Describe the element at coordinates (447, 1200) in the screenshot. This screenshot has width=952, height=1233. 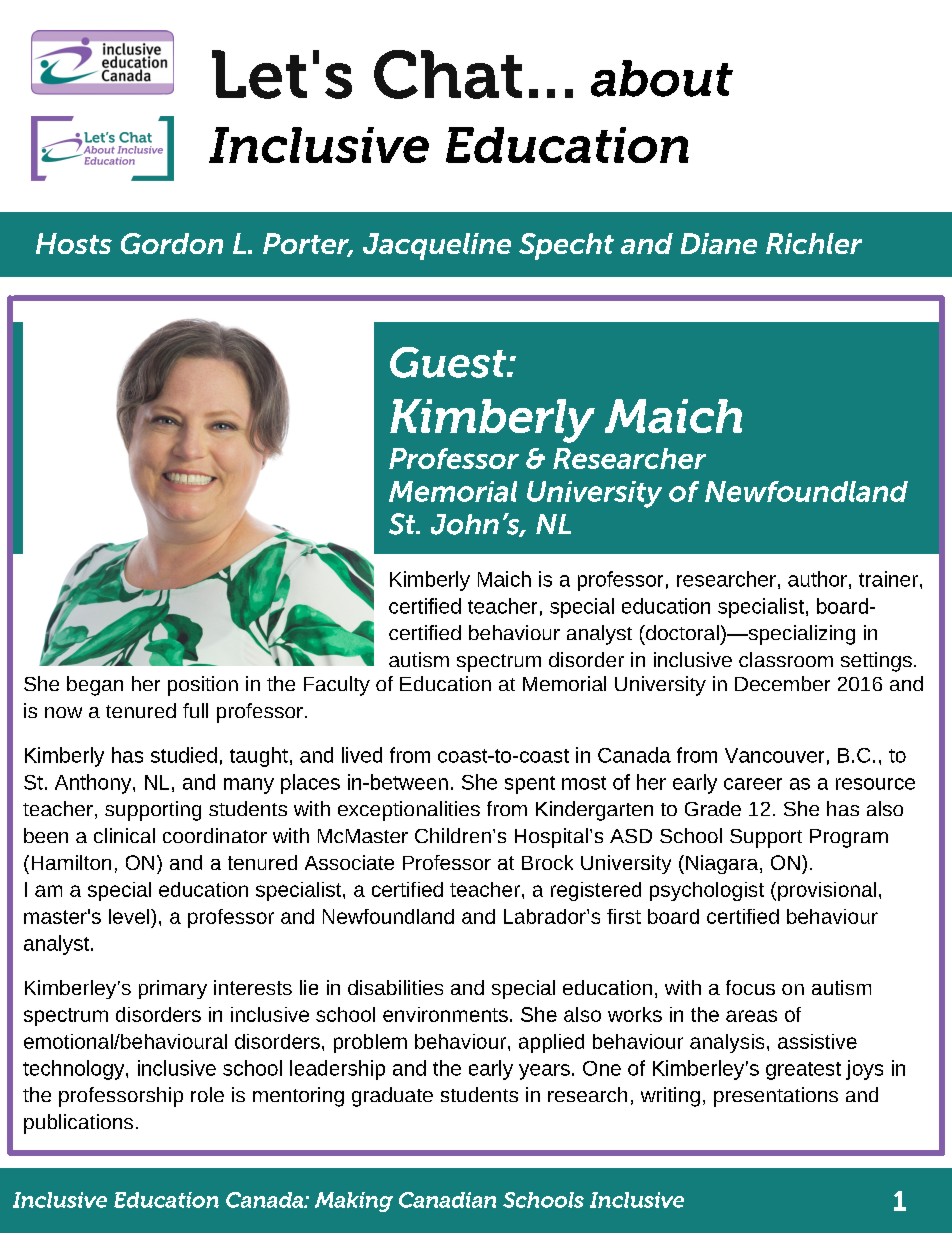
I see `Canadian` at that location.
